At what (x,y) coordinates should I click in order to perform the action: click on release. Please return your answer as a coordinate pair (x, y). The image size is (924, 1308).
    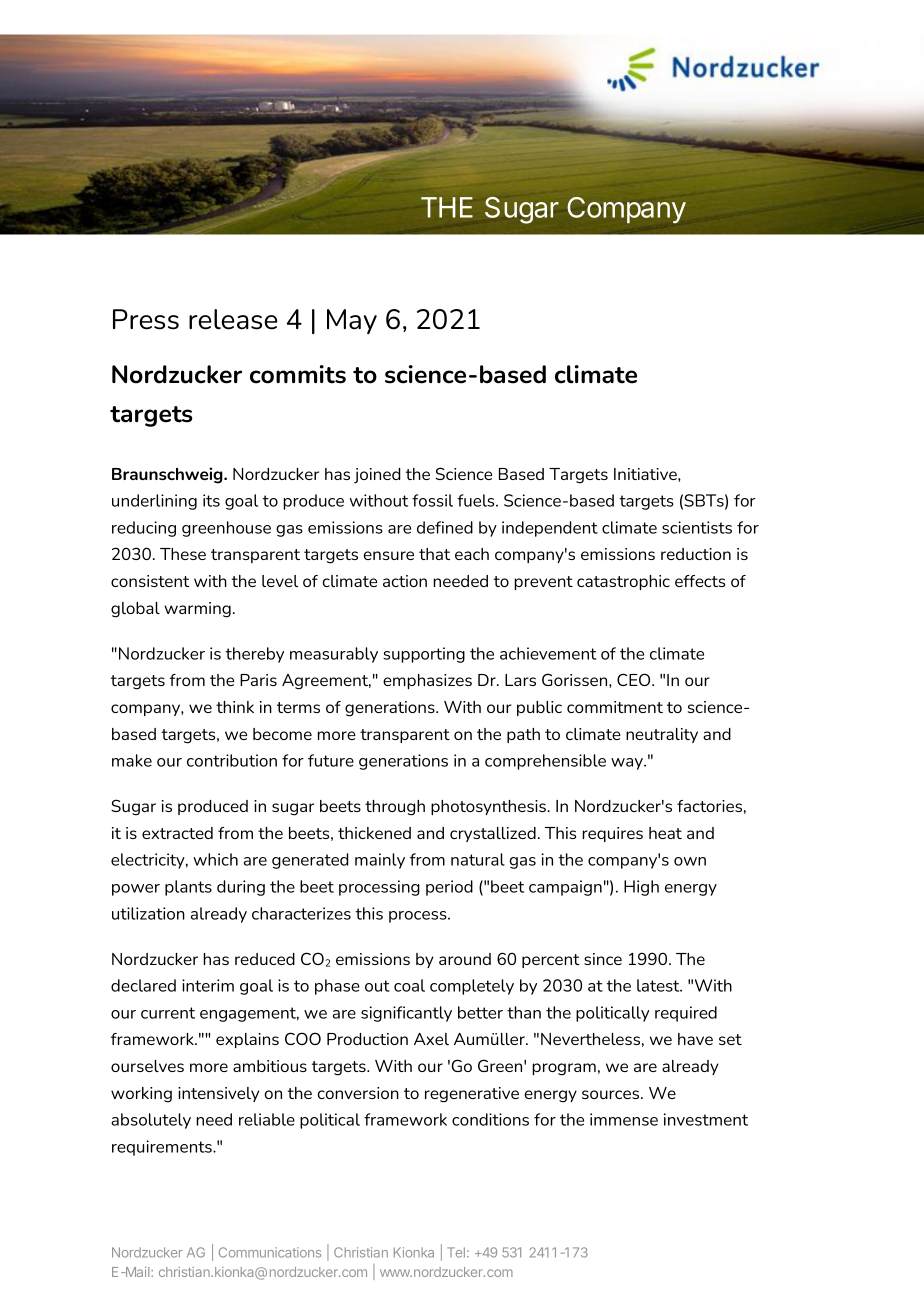
    Looking at the image, I should click on (233, 319).
